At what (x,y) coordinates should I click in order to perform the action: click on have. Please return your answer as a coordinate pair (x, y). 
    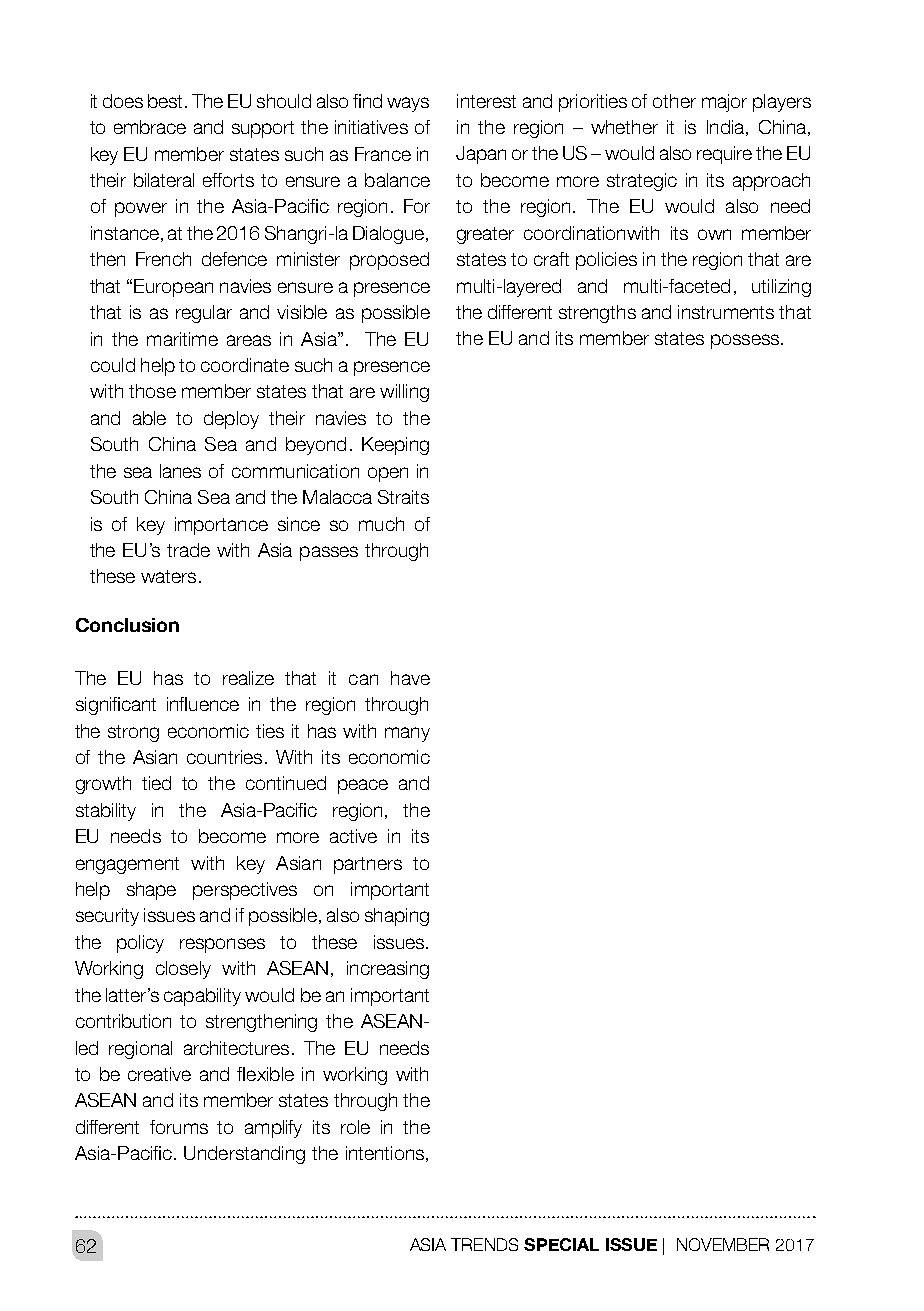
    Looking at the image, I should click on (410, 678).
